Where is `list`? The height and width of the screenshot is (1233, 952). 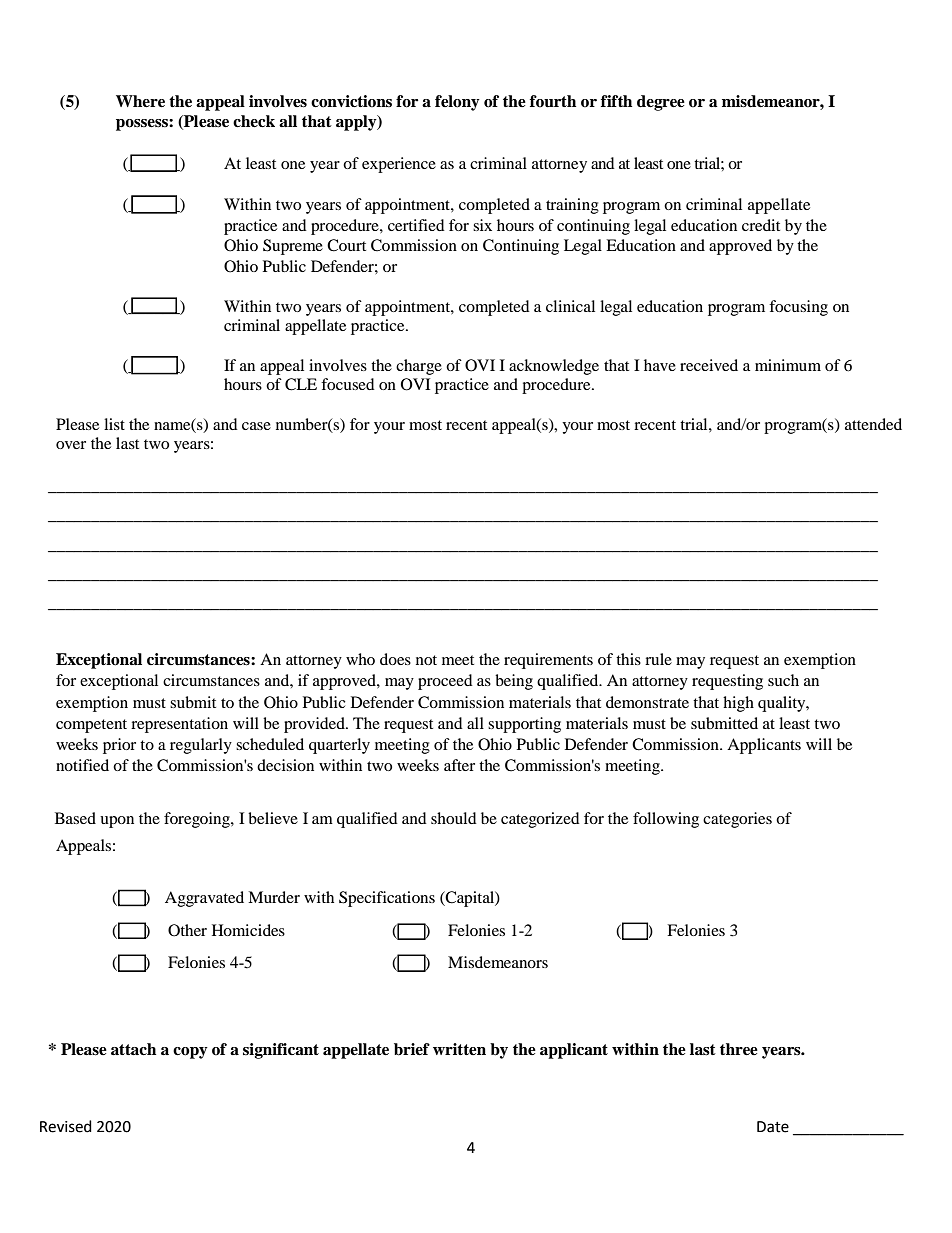
list is located at coordinates (114, 424).
